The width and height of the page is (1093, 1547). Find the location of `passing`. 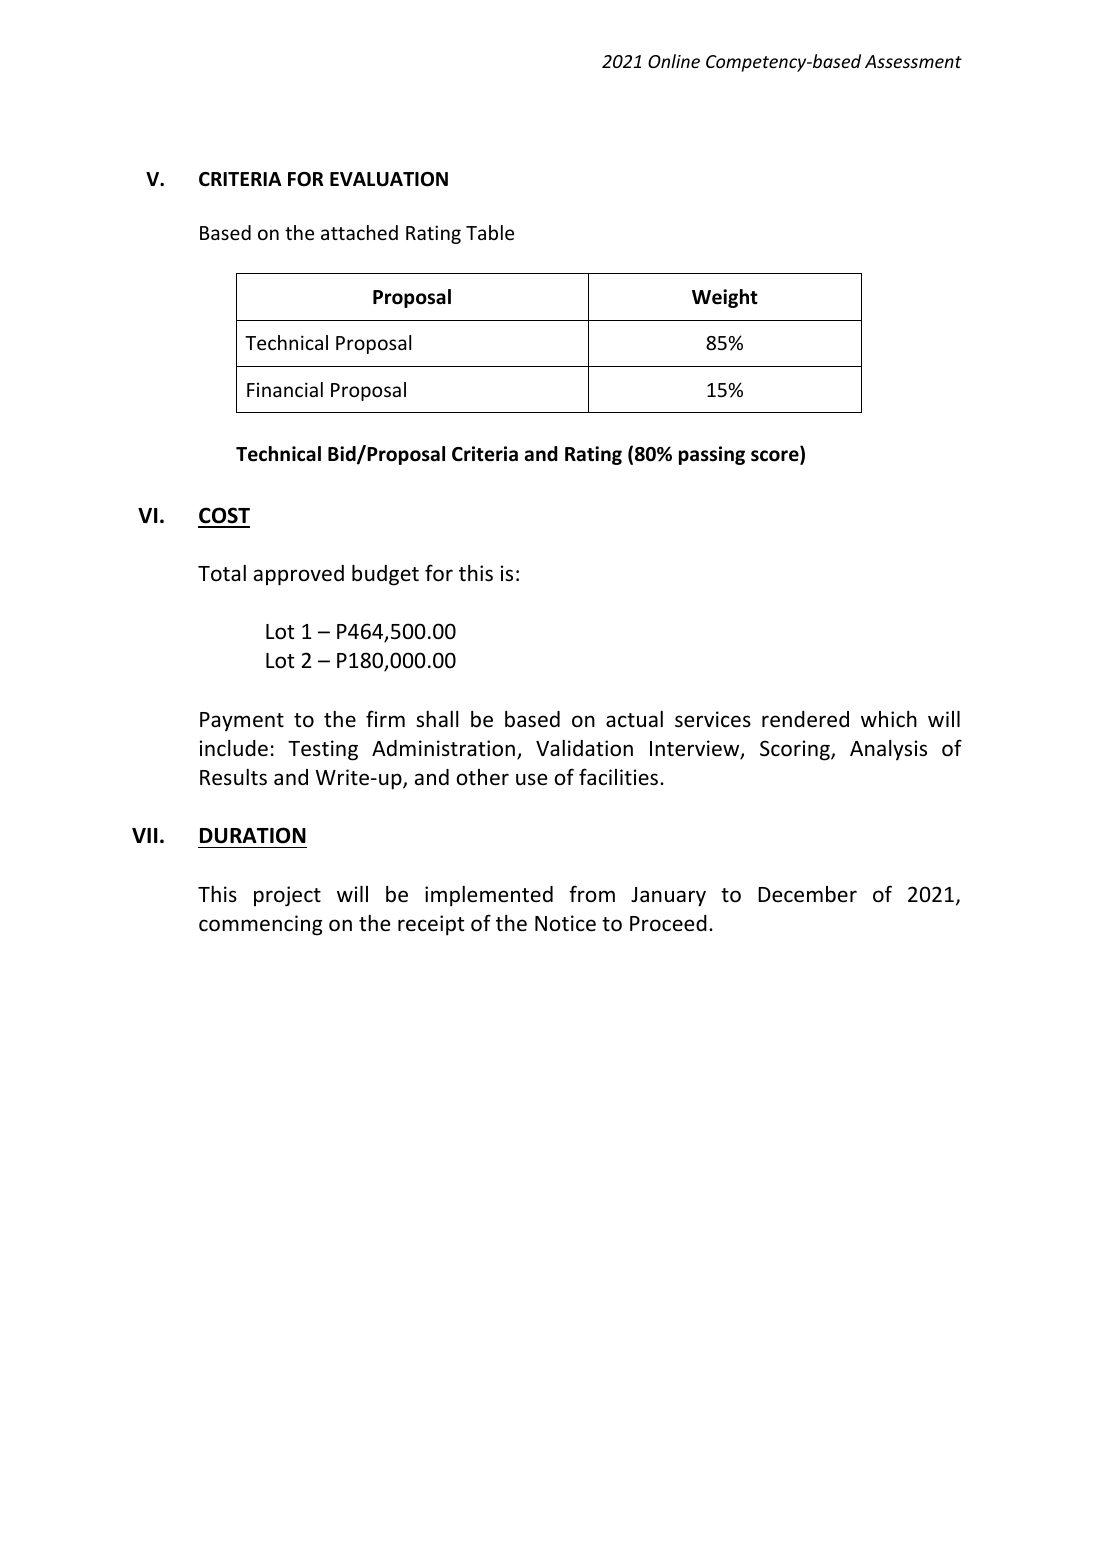

passing is located at coordinates (712, 455).
